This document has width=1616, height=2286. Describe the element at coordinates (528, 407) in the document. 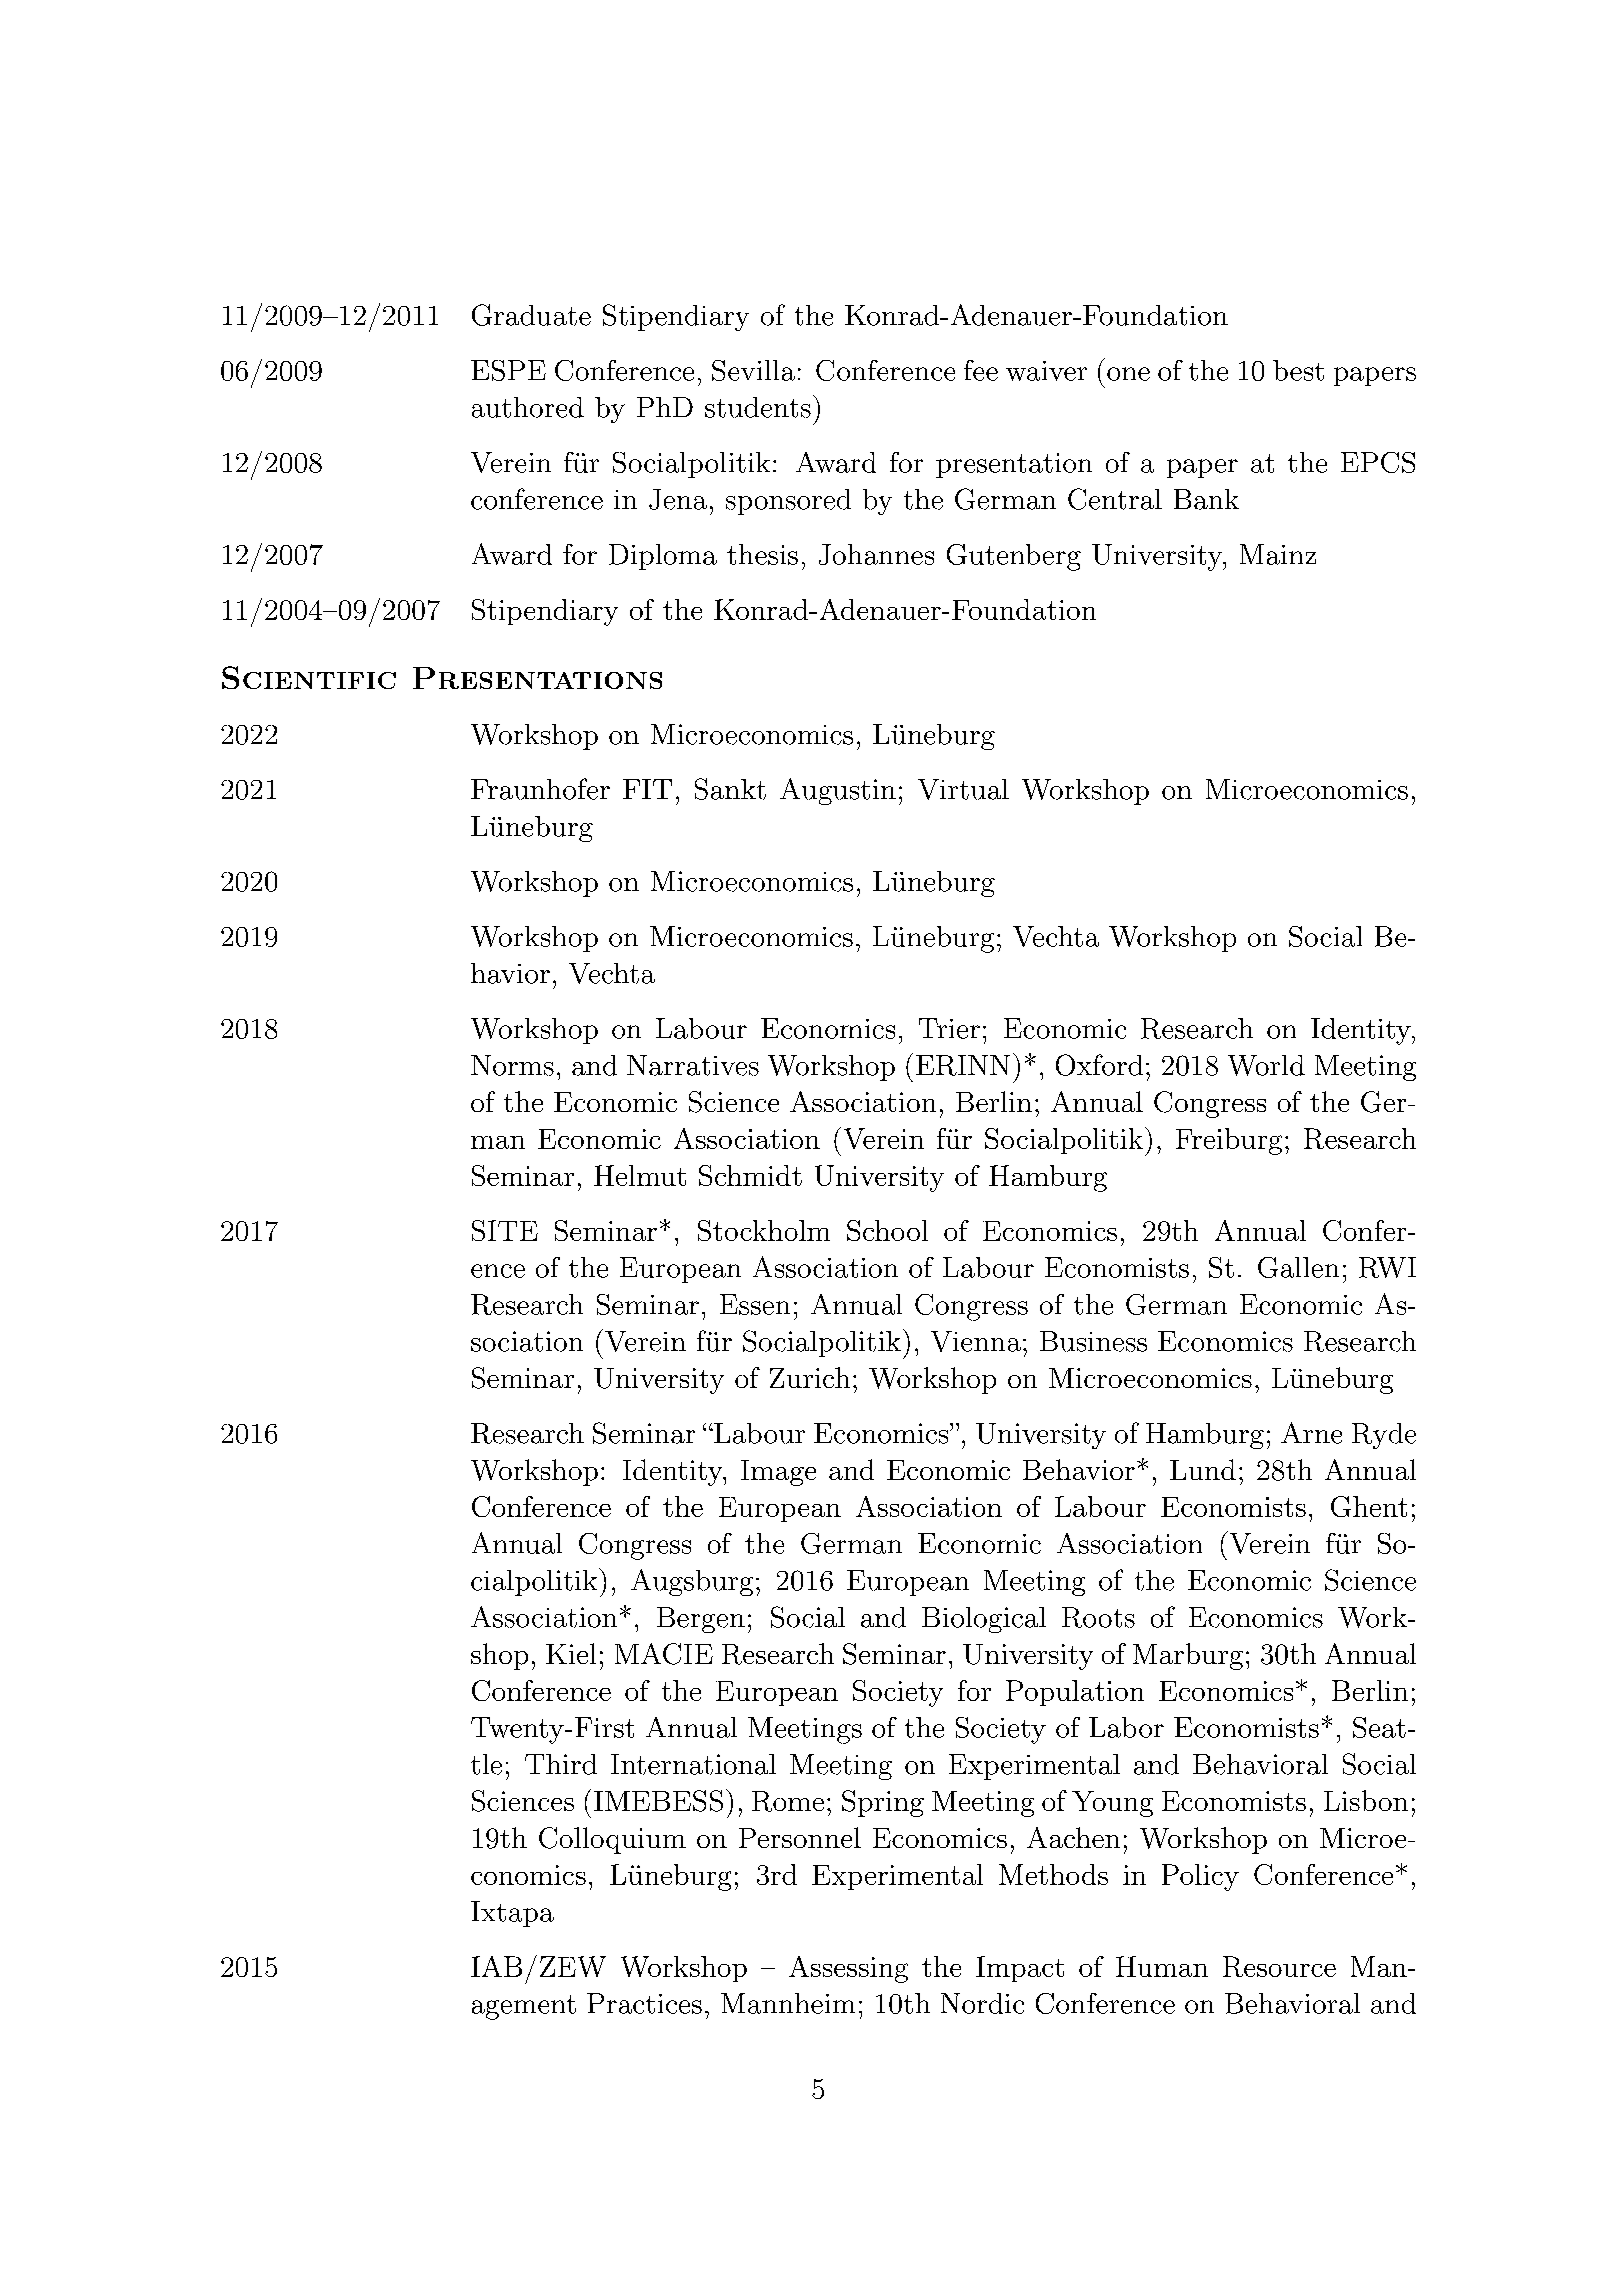

I see `authored` at that location.
